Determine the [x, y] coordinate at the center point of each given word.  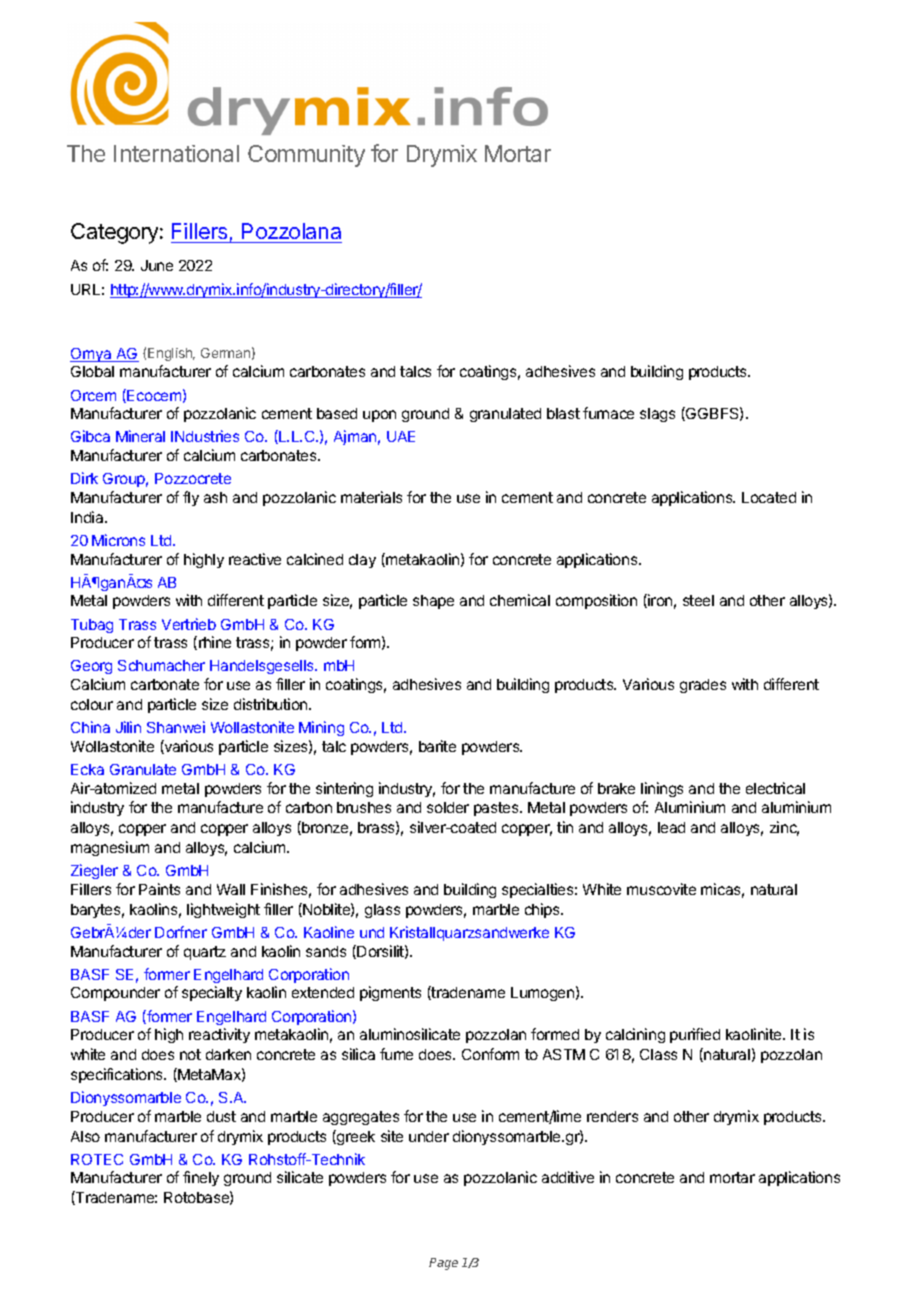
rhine [215, 642]
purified [695, 1035]
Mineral [140, 436]
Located [769, 497]
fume [396, 1054]
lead [671, 827]
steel [698, 600]
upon [379, 416]
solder [448, 807]
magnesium [110, 848]
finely [201, 1178]
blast [563, 413]
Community [306, 156]
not [190, 1054]
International [176, 153]
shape [433, 602]
